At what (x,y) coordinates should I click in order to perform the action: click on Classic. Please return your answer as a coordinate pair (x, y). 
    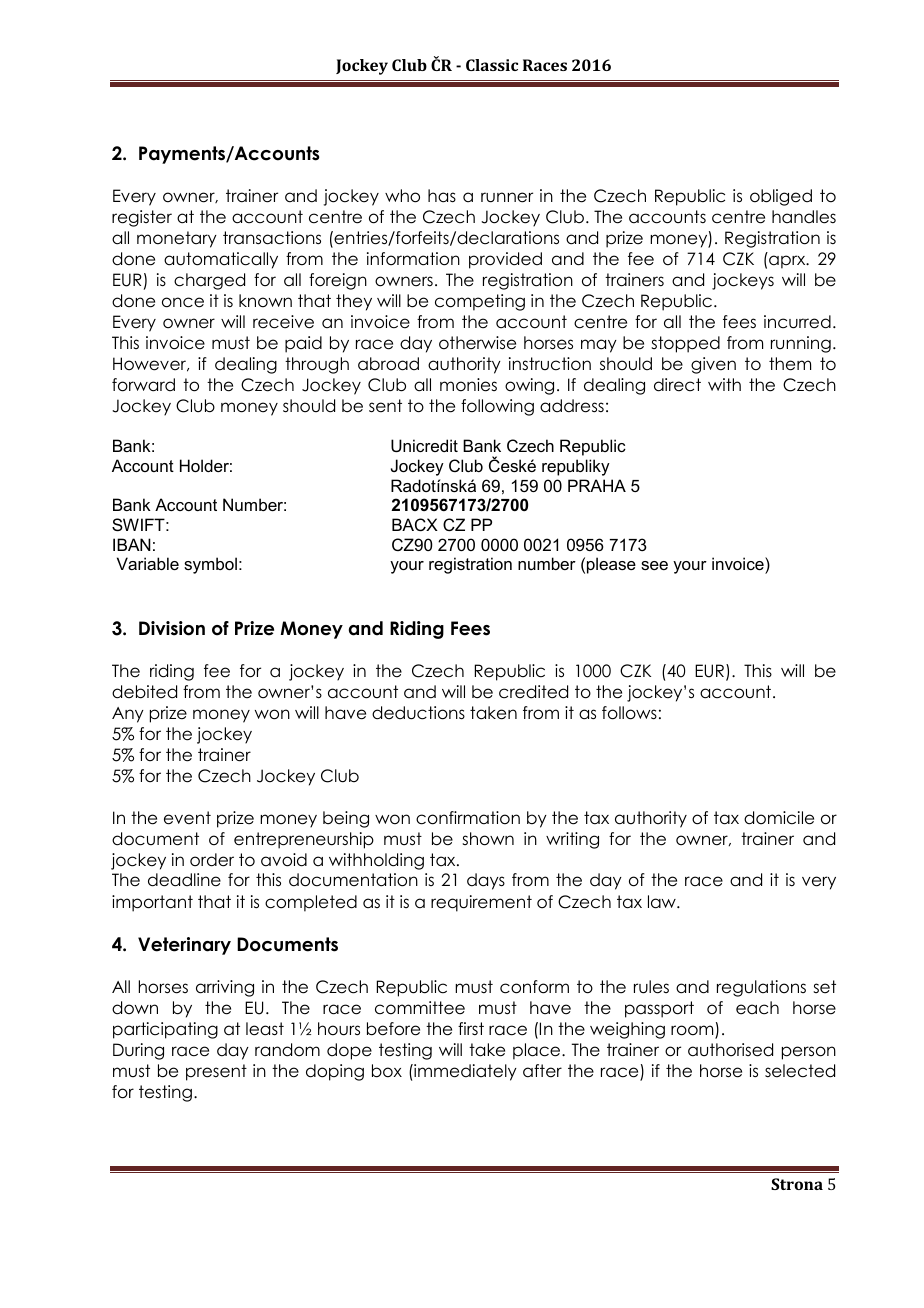
    Looking at the image, I should click on (492, 65).
